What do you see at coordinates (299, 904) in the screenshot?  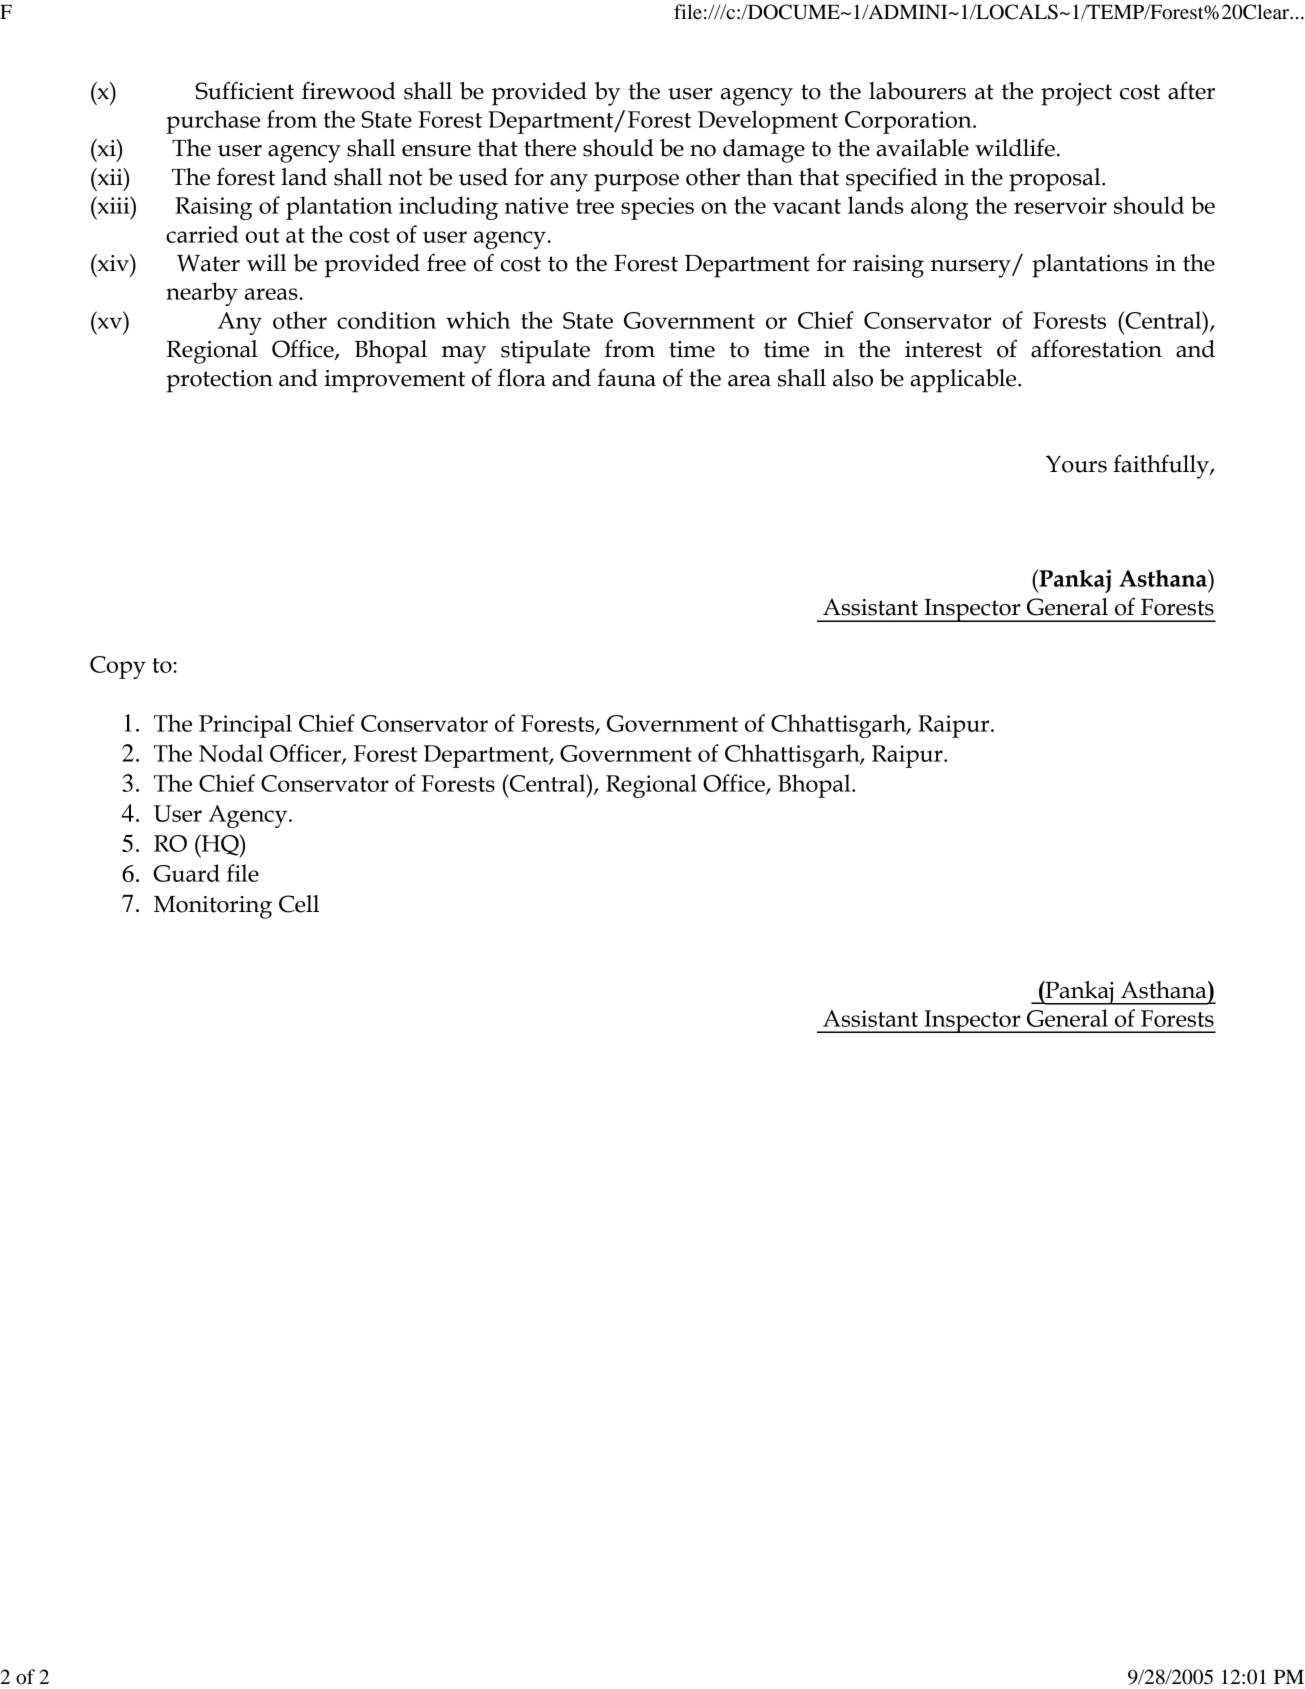 I see `Cell` at bounding box center [299, 904].
